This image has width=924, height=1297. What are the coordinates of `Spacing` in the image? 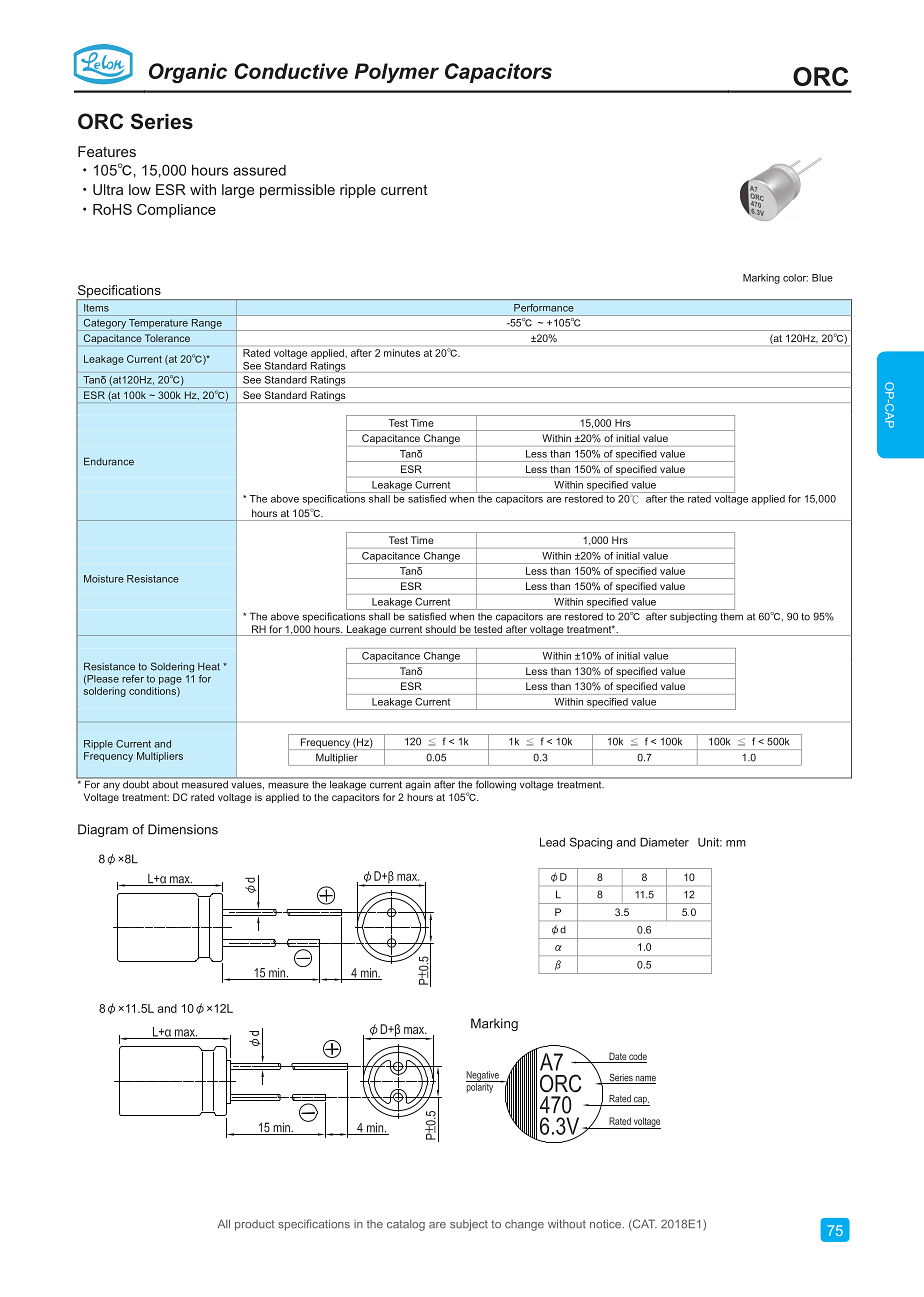 It's located at (591, 843).
